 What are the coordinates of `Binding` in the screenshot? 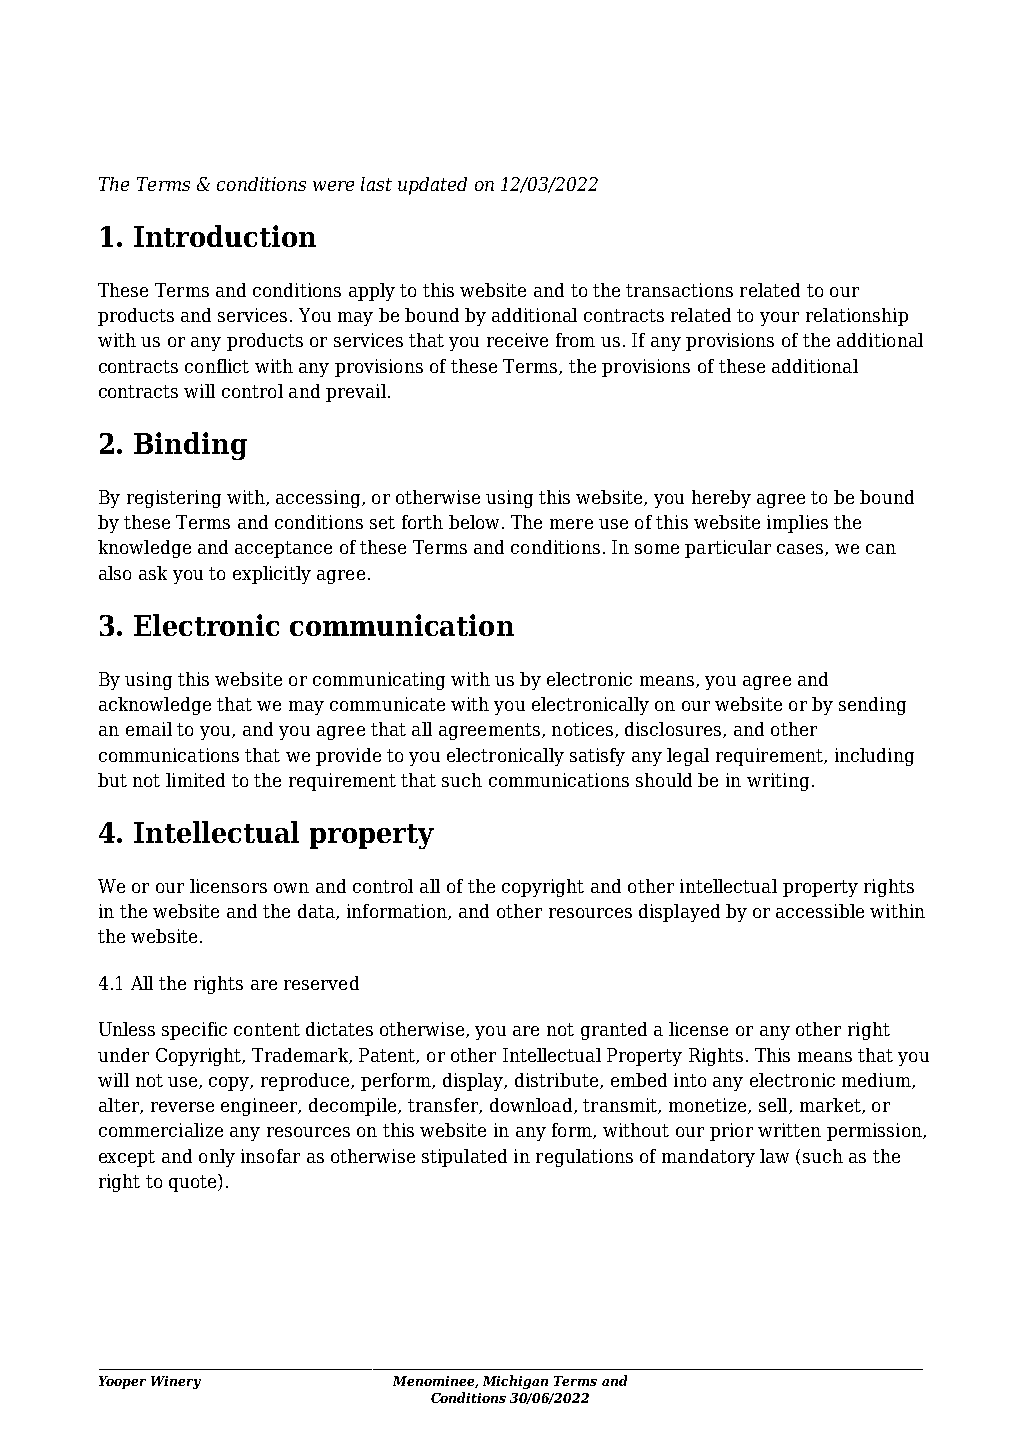 It's located at (190, 446).
